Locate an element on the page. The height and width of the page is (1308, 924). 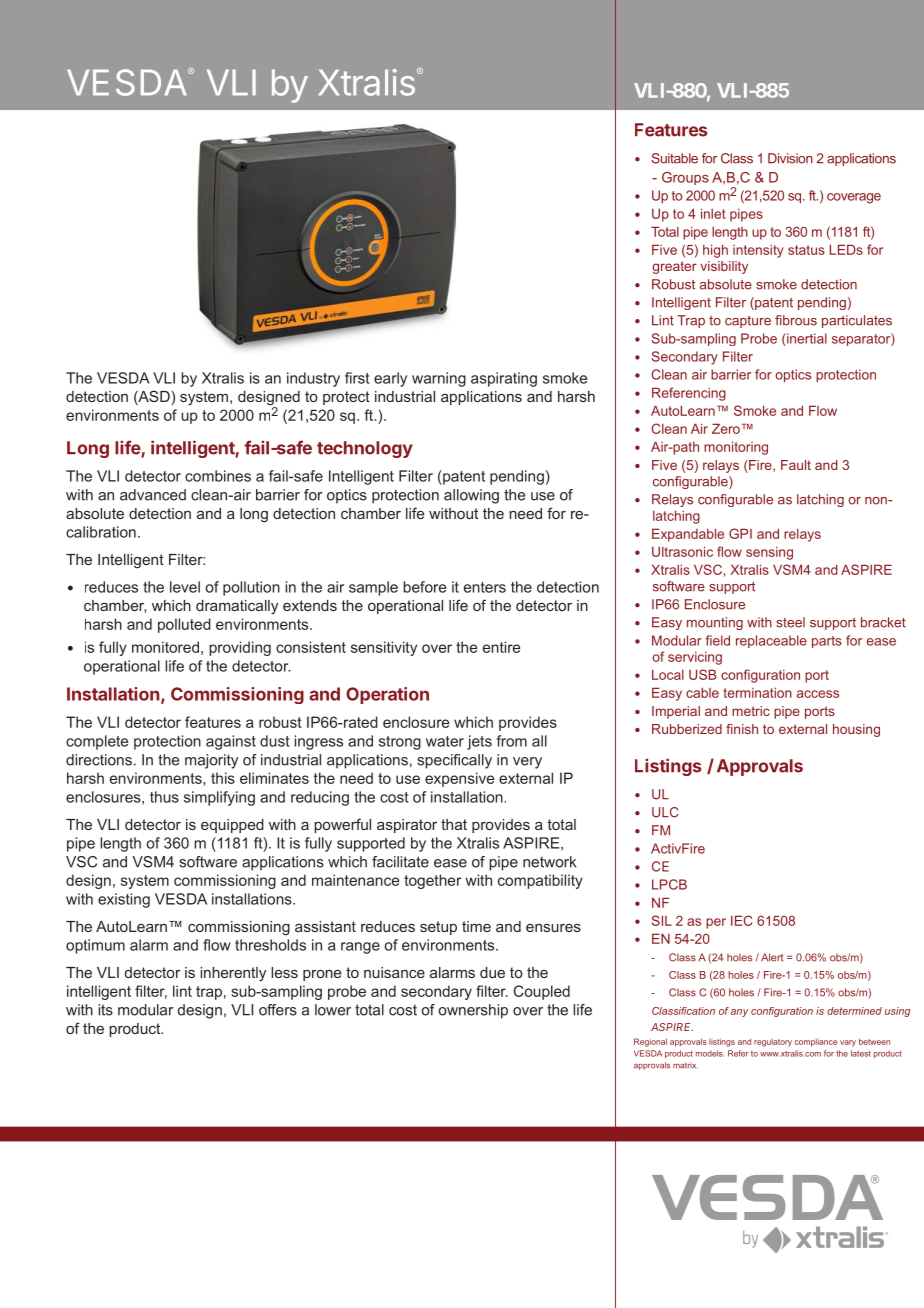
regulatory is located at coordinates (773, 1043).
